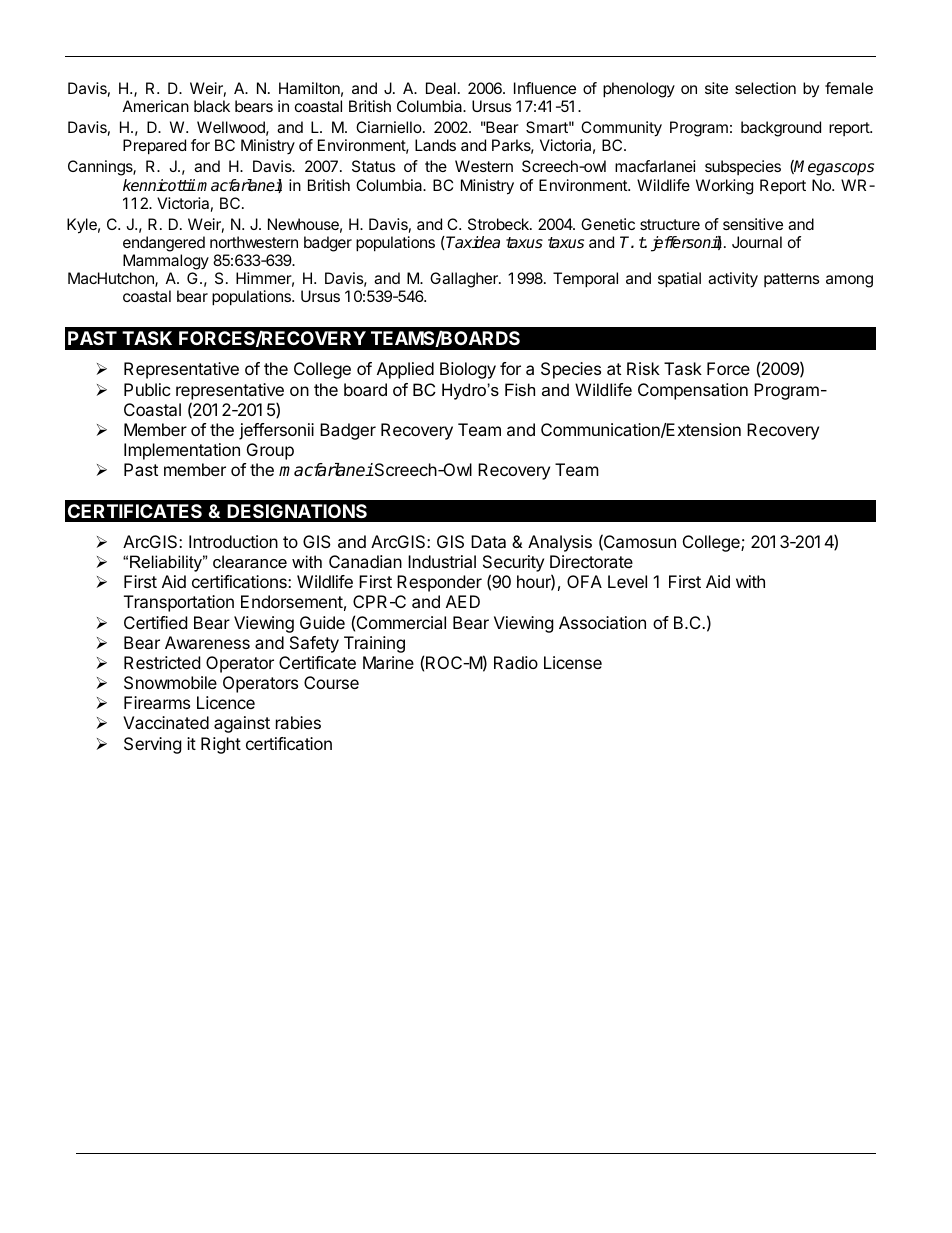 Image resolution: width=952 pixels, height=1233 pixels. Describe the element at coordinates (164, 244) in the image. I see `endangered` at that location.
